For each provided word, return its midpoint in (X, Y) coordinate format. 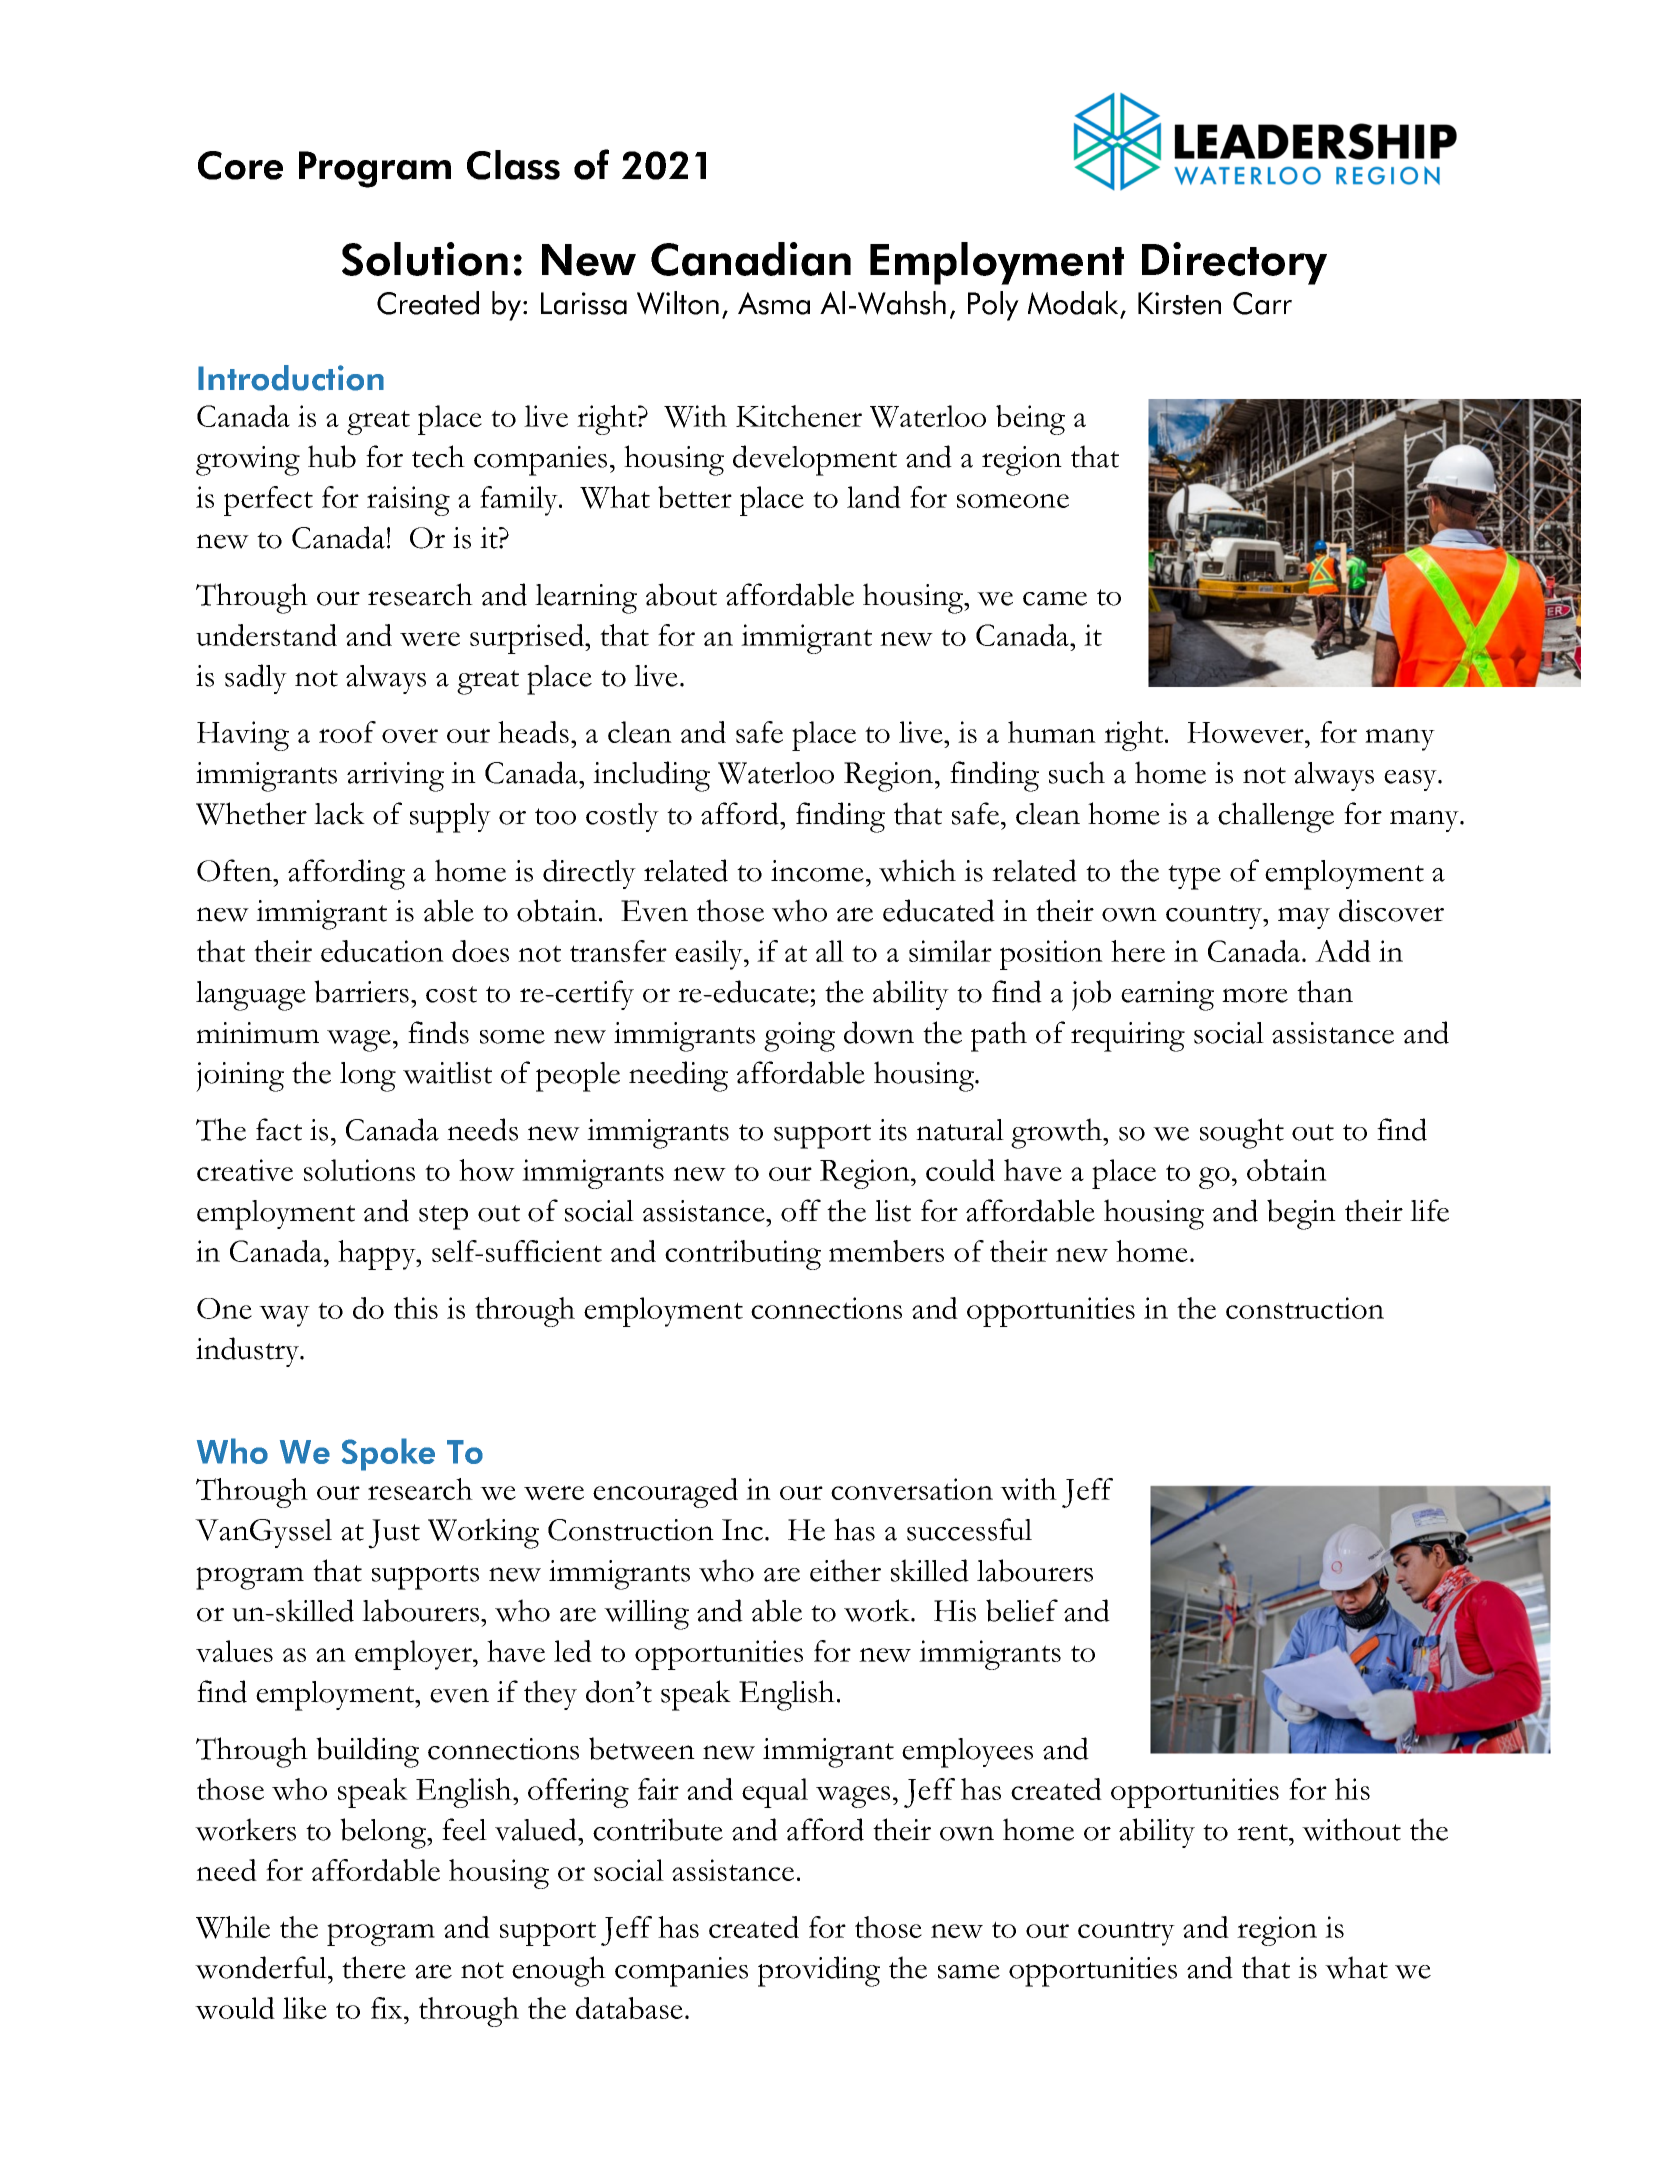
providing (819, 1971)
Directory (1234, 263)
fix (388, 2008)
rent (1263, 1832)
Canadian (751, 259)
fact (279, 1129)
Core (240, 165)
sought (1242, 1133)
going (799, 1037)
